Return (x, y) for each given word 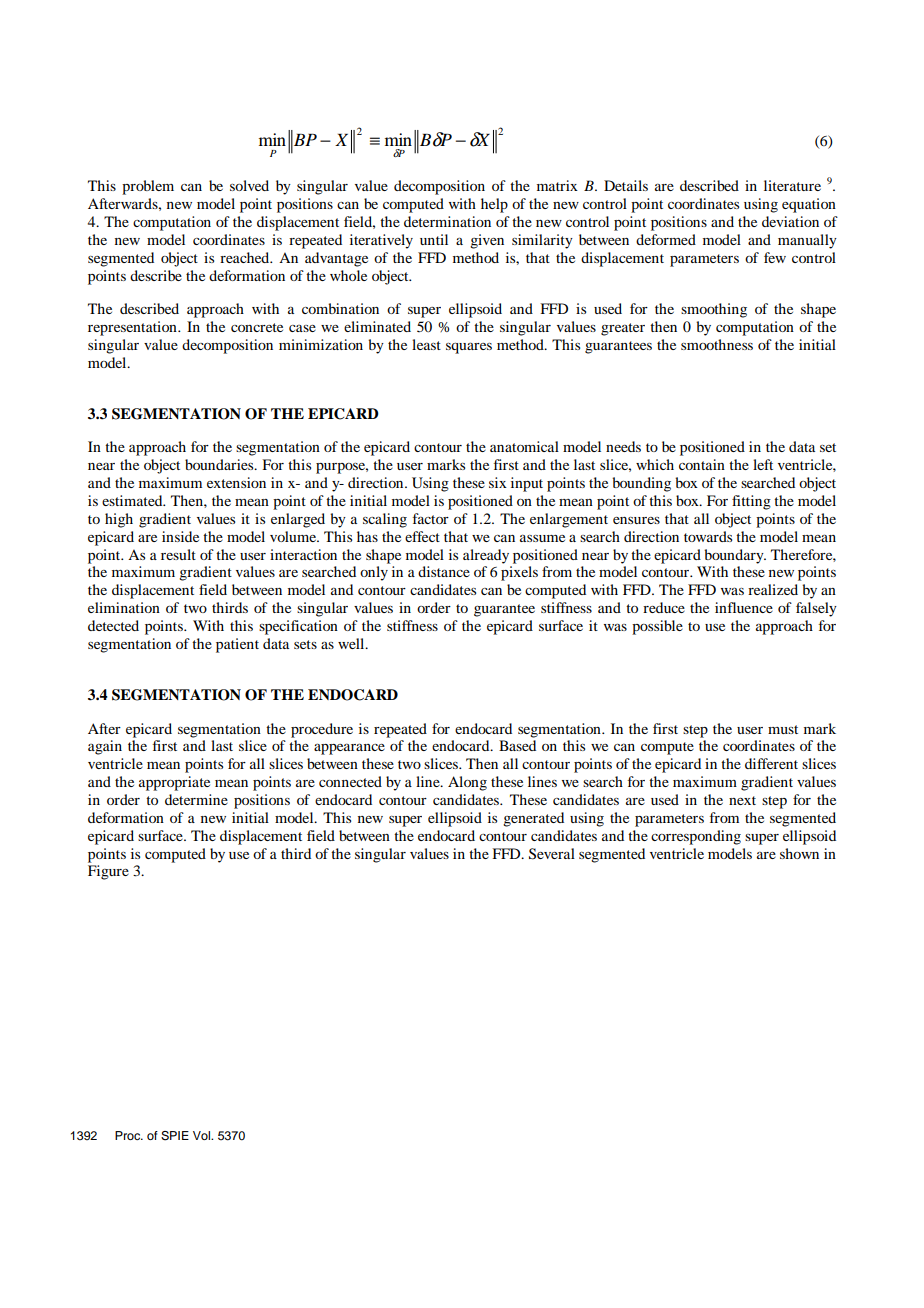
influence (744, 607)
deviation (790, 221)
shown (799, 853)
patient (237, 645)
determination (447, 221)
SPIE (175, 1136)
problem (148, 187)
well (352, 643)
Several (552, 854)
